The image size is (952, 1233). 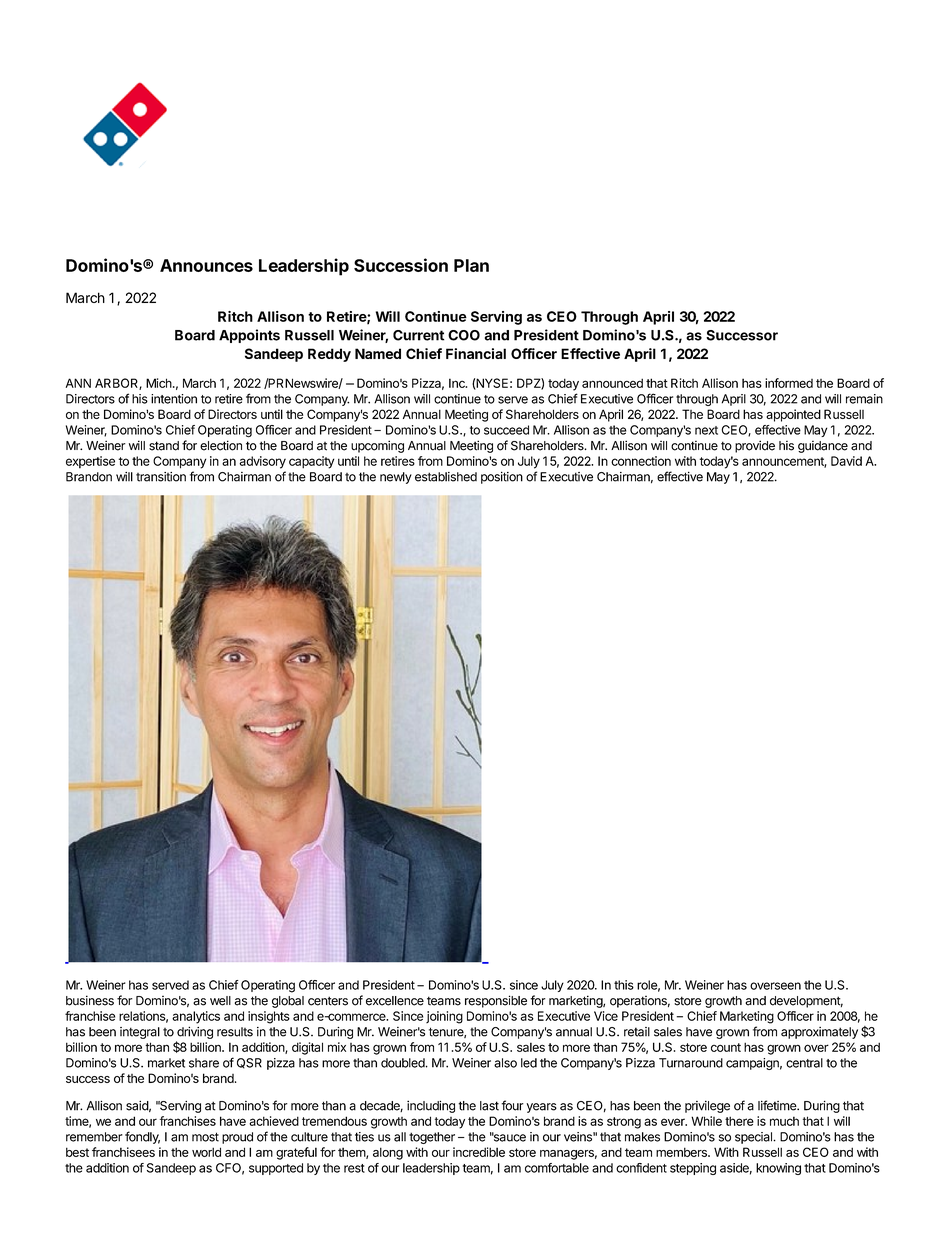 I want to click on responsible, so click(x=496, y=1001).
